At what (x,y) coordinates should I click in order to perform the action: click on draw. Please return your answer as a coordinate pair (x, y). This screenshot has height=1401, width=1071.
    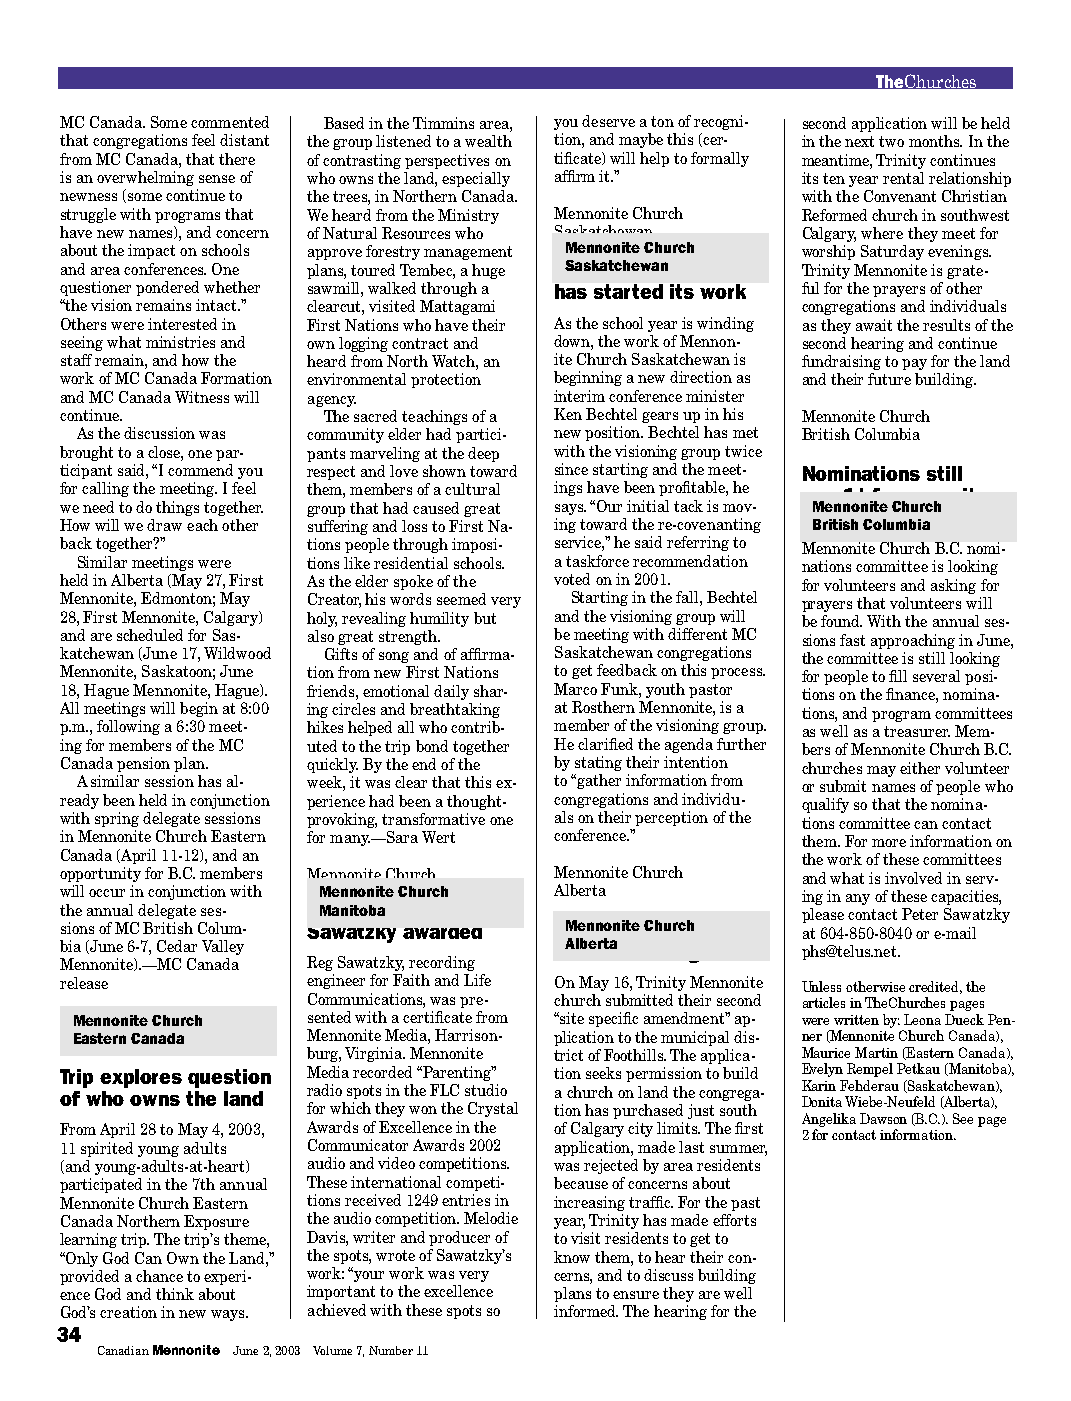
    Looking at the image, I should click on (164, 525).
